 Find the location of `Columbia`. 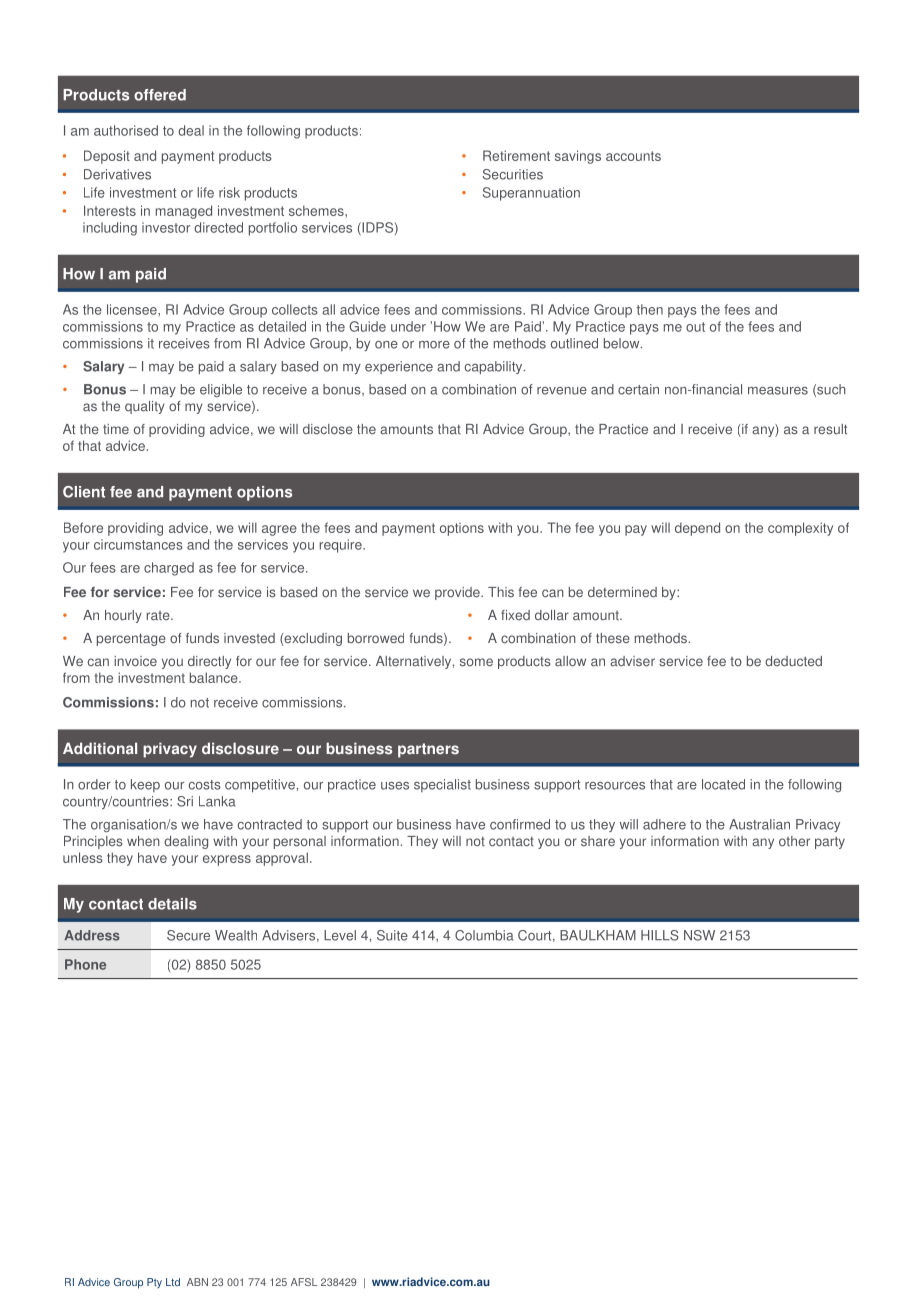

Columbia is located at coordinates (484, 935).
